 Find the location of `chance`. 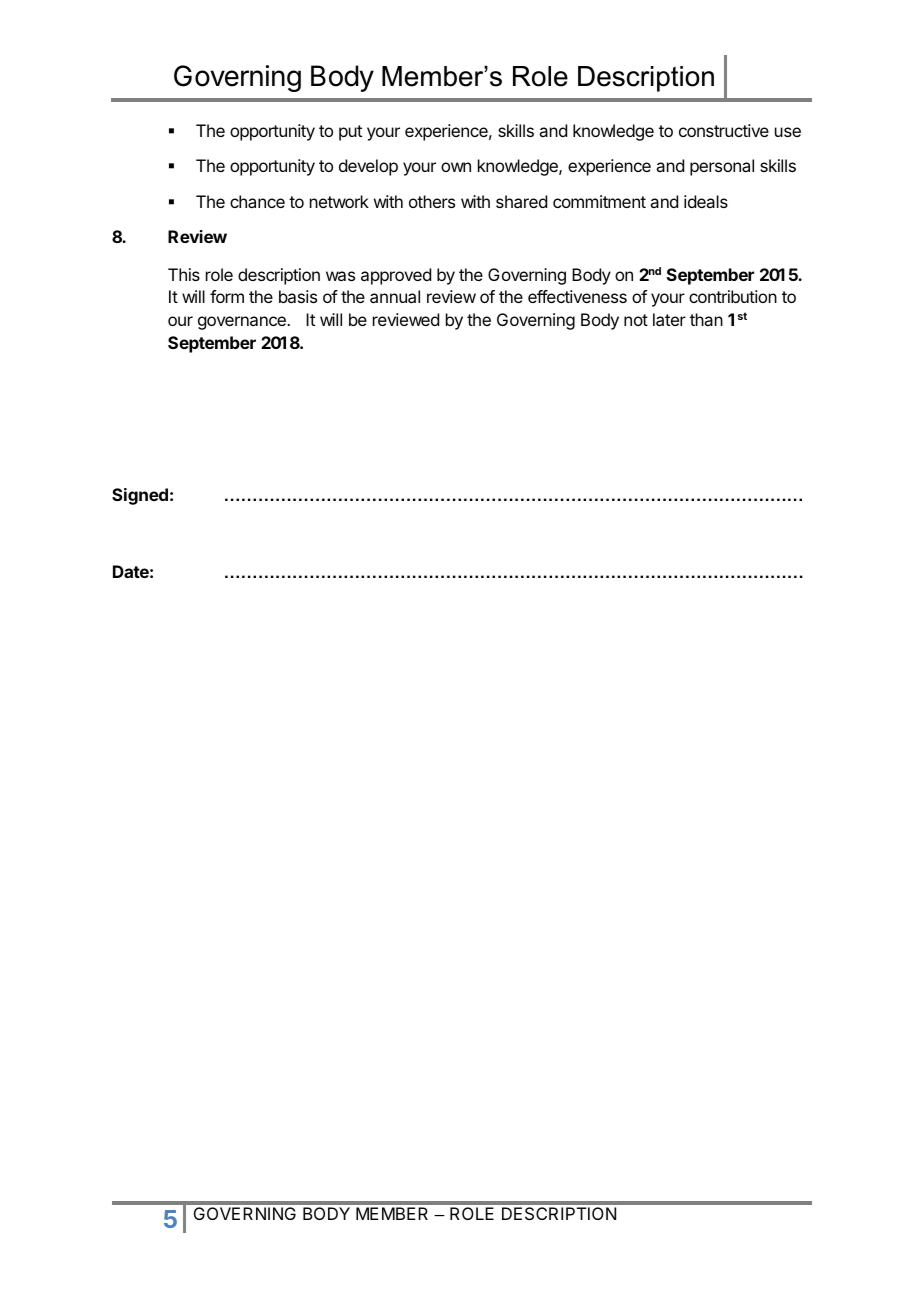

chance is located at coordinates (257, 201).
